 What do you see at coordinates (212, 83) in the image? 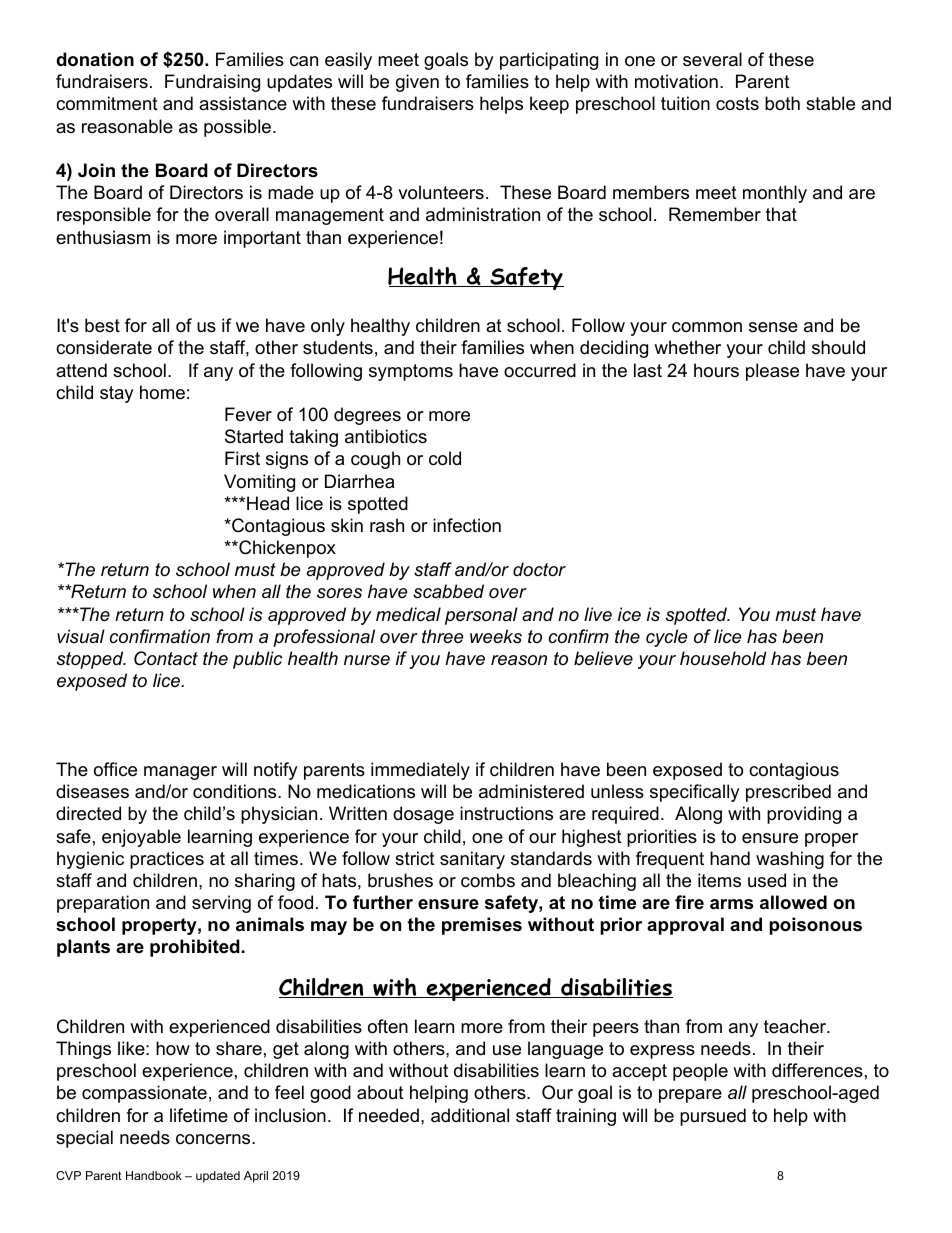
I see `Fundraising` at bounding box center [212, 83].
